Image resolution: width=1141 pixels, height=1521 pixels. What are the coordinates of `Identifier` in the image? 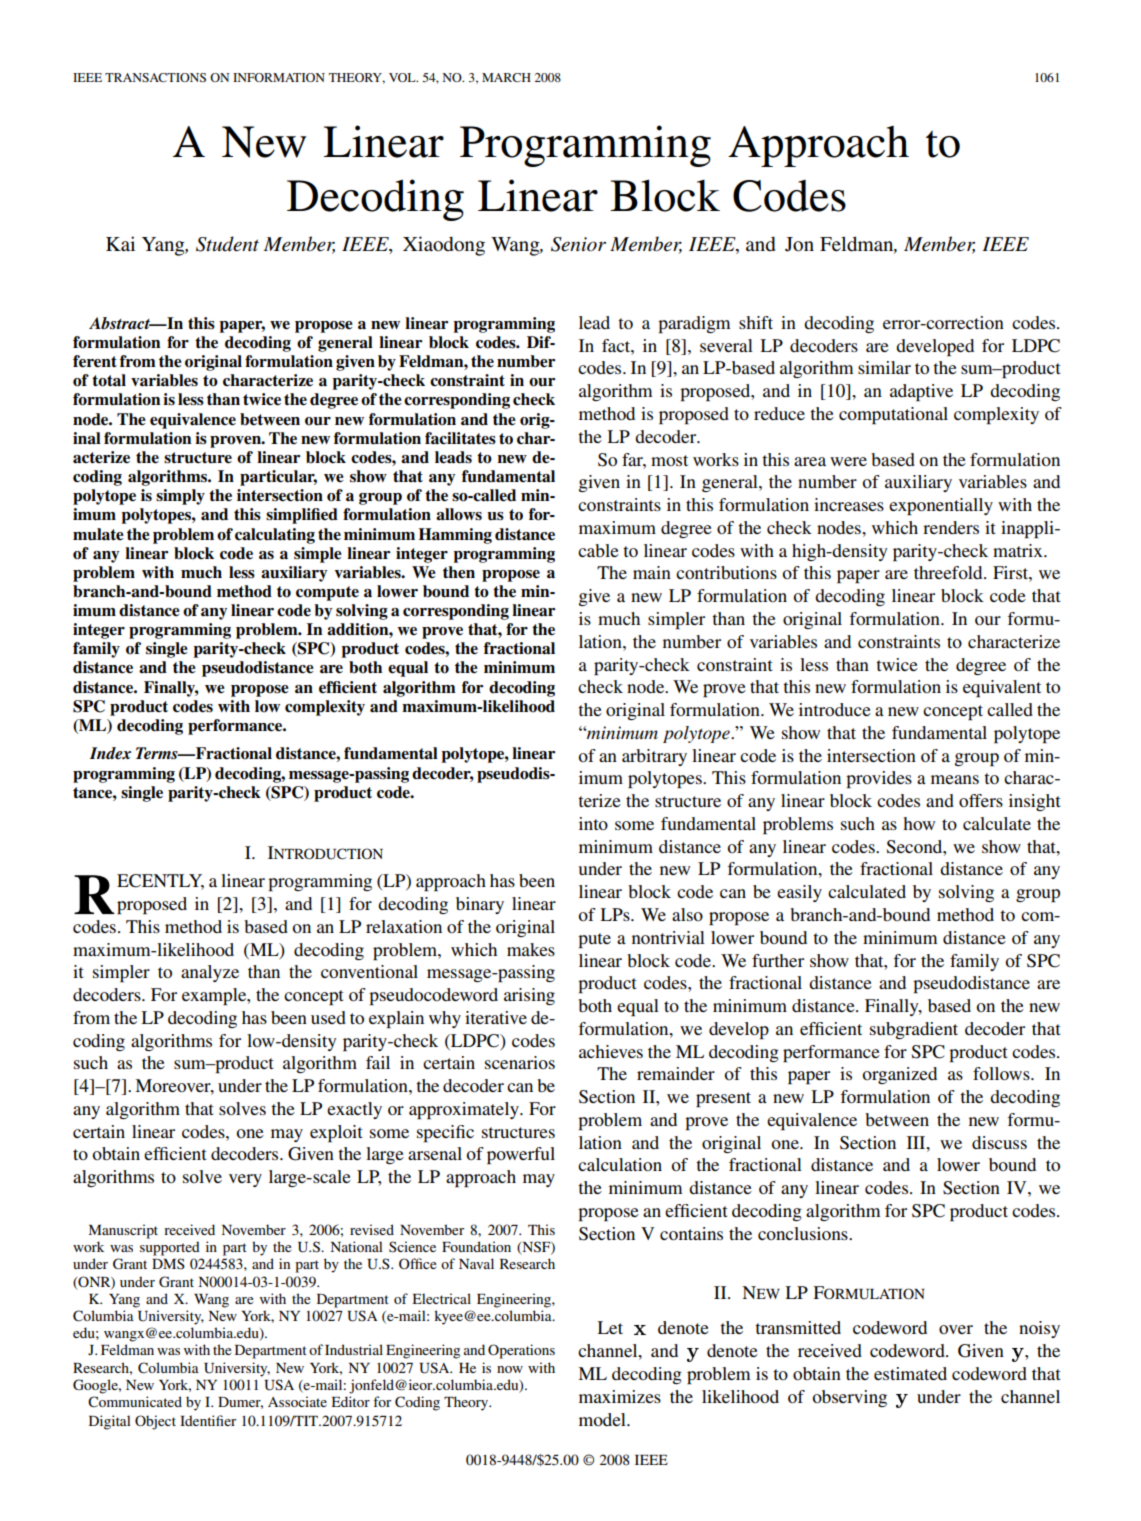 It's located at (208, 1420).
